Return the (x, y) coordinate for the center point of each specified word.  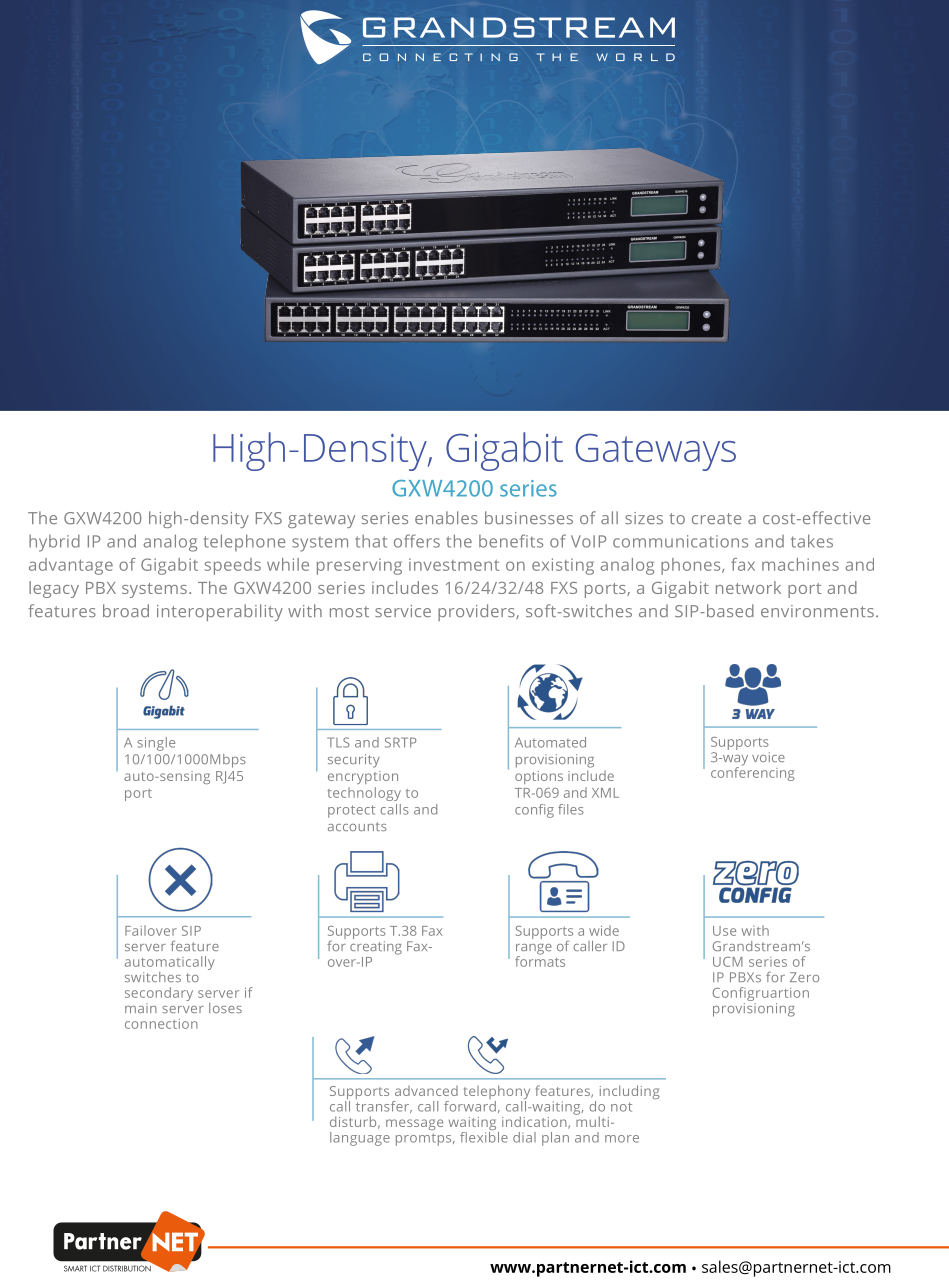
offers (417, 541)
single (156, 744)
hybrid (54, 543)
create (717, 518)
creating (376, 946)
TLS (338, 742)
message (414, 1124)
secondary (159, 994)
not (621, 1107)
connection (161, 1024)
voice (768, 757)
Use (724, 931)
